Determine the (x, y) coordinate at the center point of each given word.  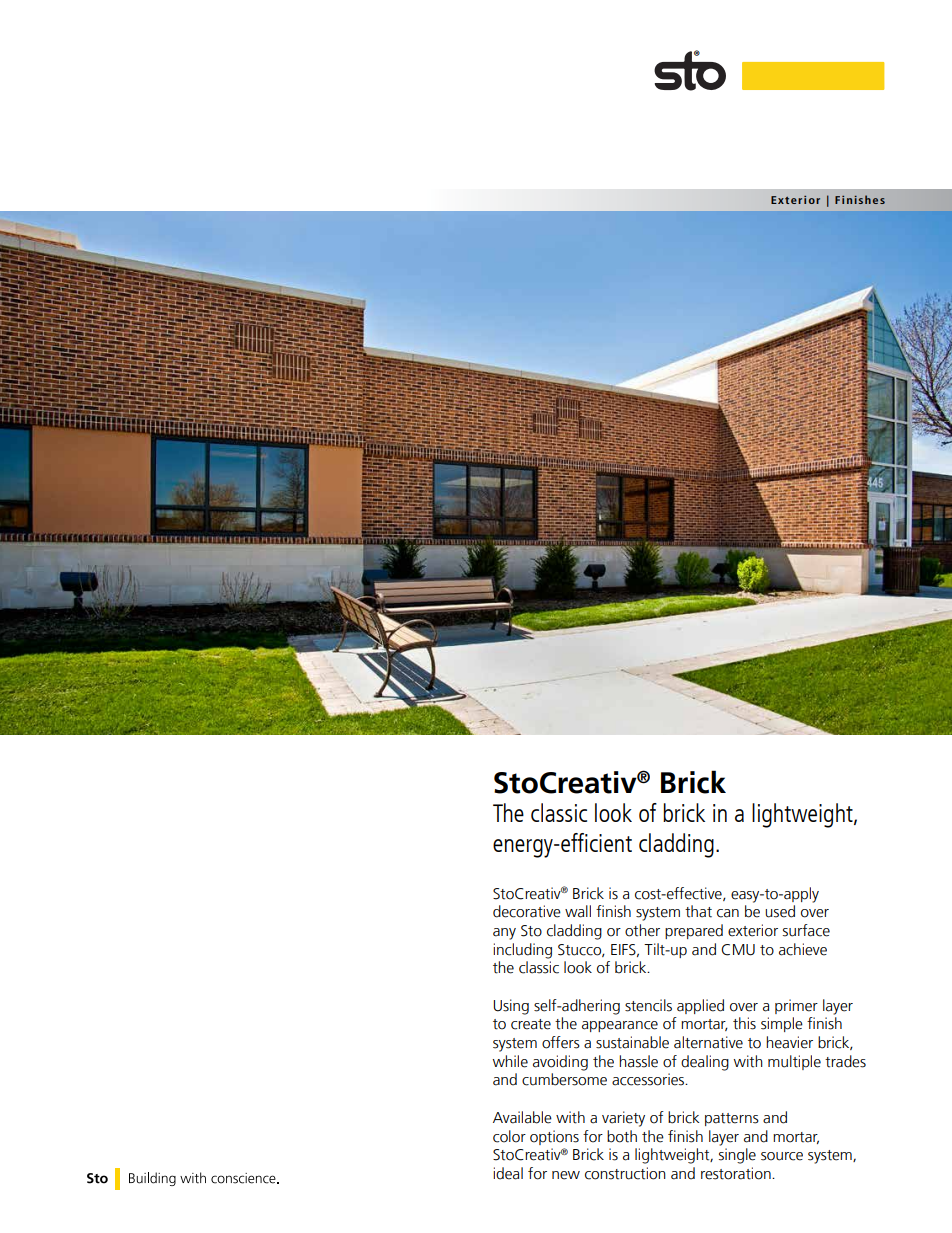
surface (806, 930)
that (698, 911)
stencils (648, 1005)
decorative (527, 911)
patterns (732, 1119)
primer (796, 1006)
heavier (789, 1042)
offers (561, 1042)
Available (522, 1117)
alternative (708, 1042)
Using (511, 1007)
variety (623, 1119)
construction (625, 1173)
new (566, 1175)
